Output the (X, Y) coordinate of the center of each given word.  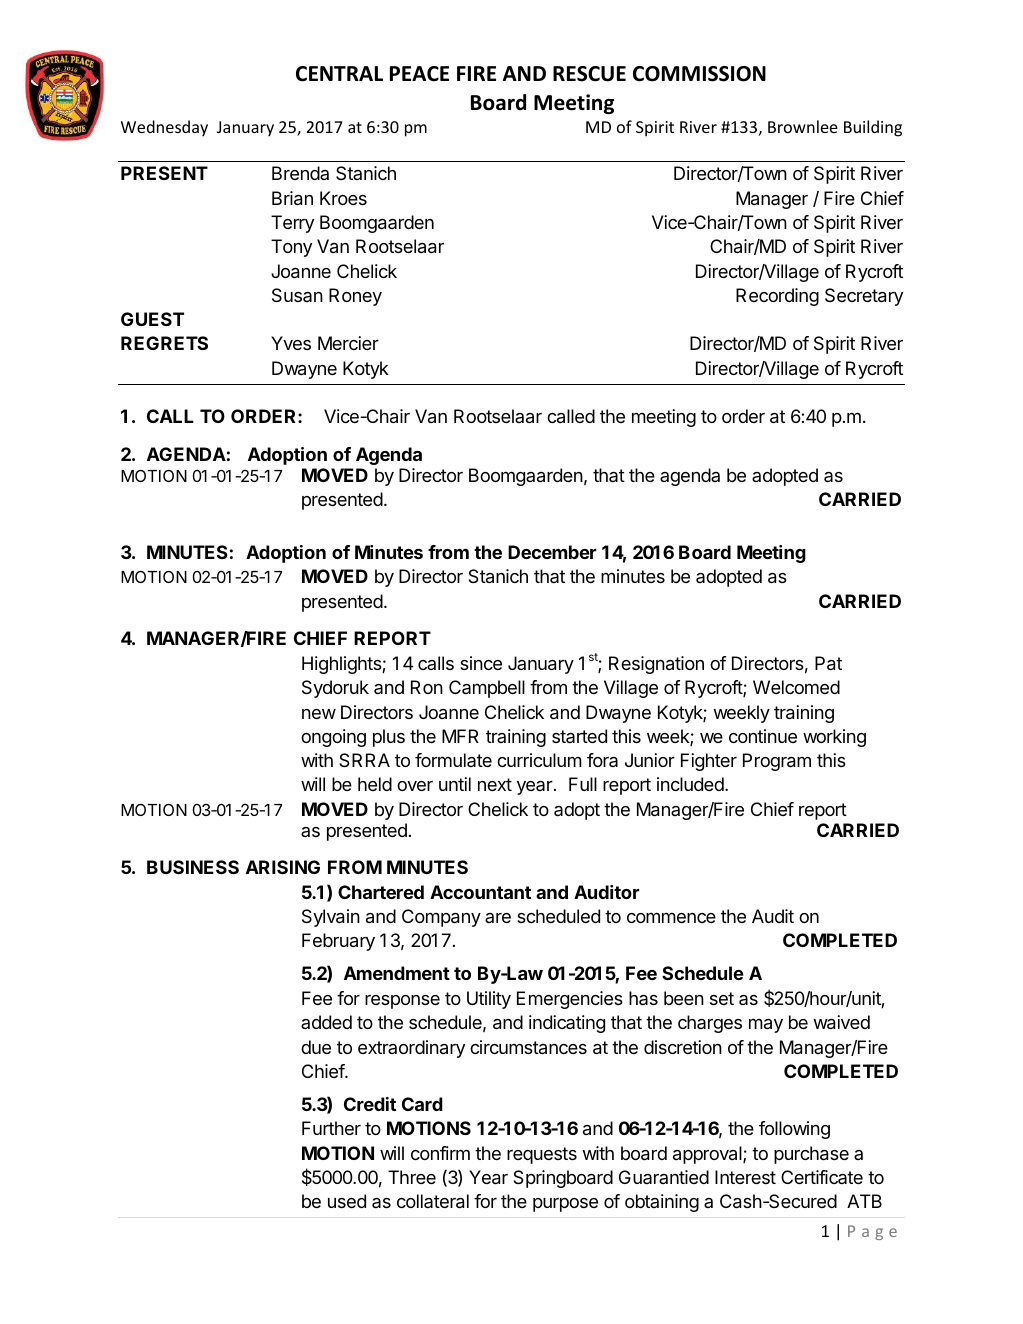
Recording (777, 297)
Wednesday (164, 128)
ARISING (283, 867)
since (481, 663)
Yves (291, 343)
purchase (811, 1155)
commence (671, 917)
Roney (355, 297)
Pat (828, 663)
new (319, 714)
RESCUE (589, 74)
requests (542, 1155)
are (498, 918)
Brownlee (803, 126)
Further (331, 1128)
